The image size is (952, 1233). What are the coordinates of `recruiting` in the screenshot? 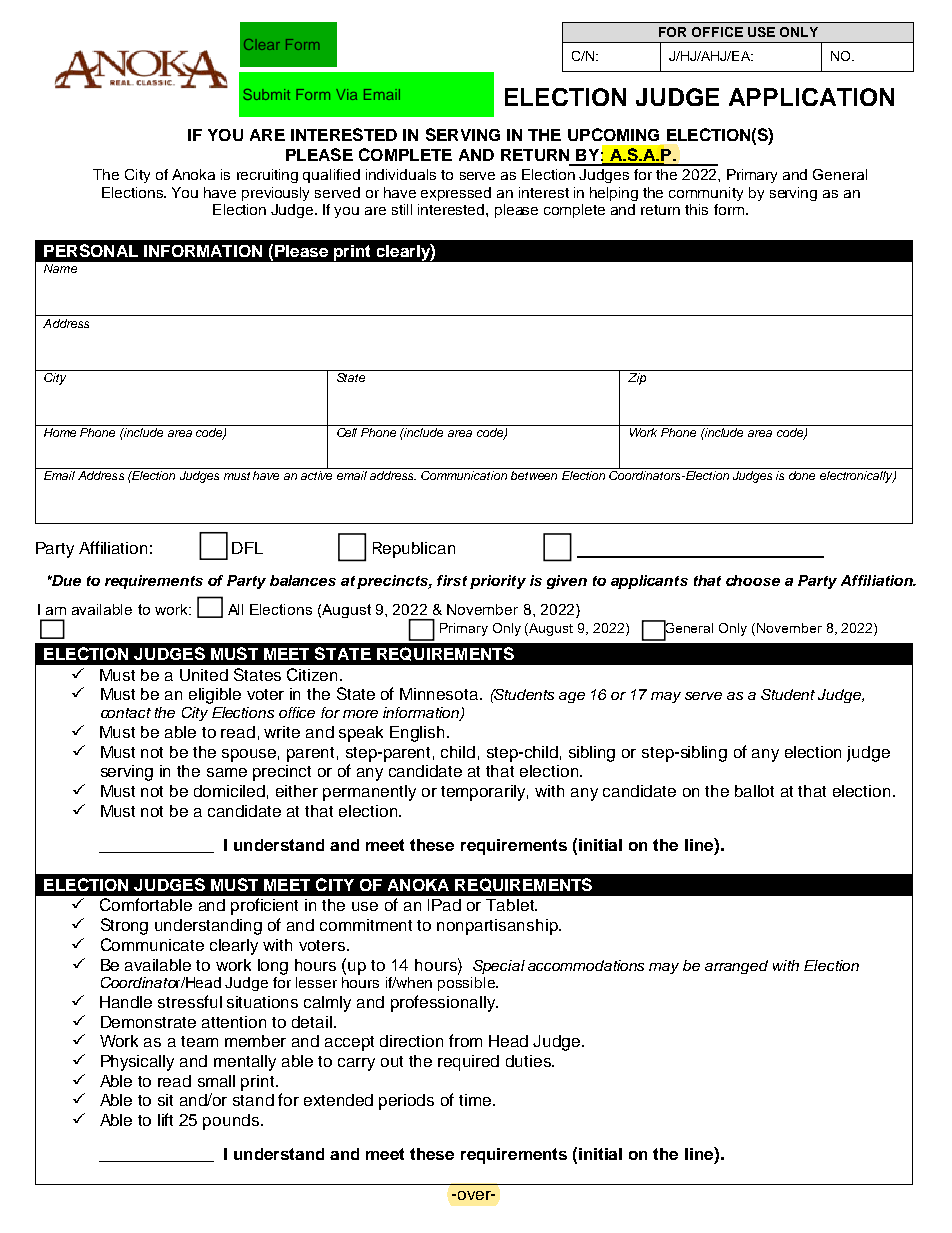 It's located at (267, 176).
